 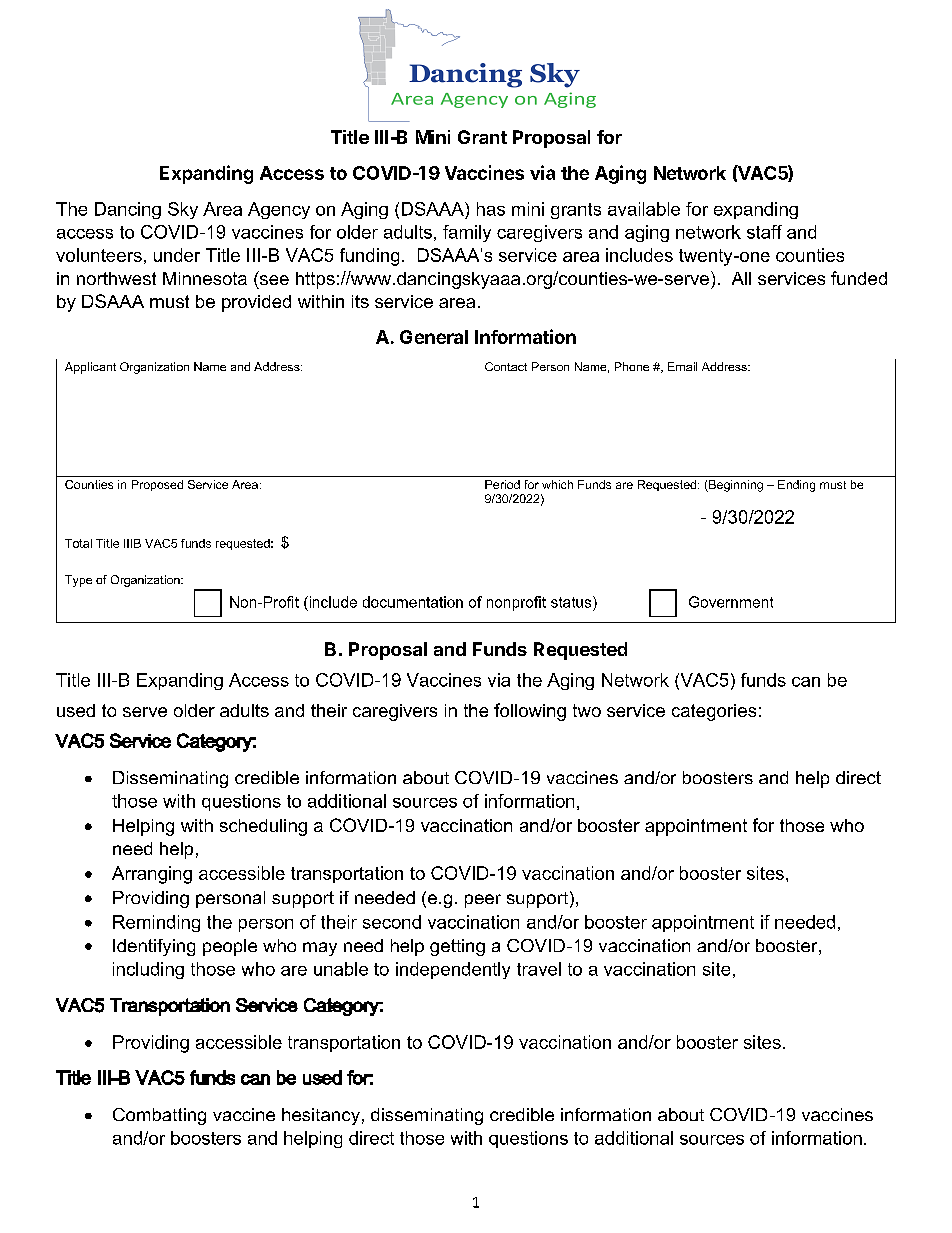 What do you see at coordinates (764, 232) in the document?
I see `staff` at bounding box center [764, 232].
